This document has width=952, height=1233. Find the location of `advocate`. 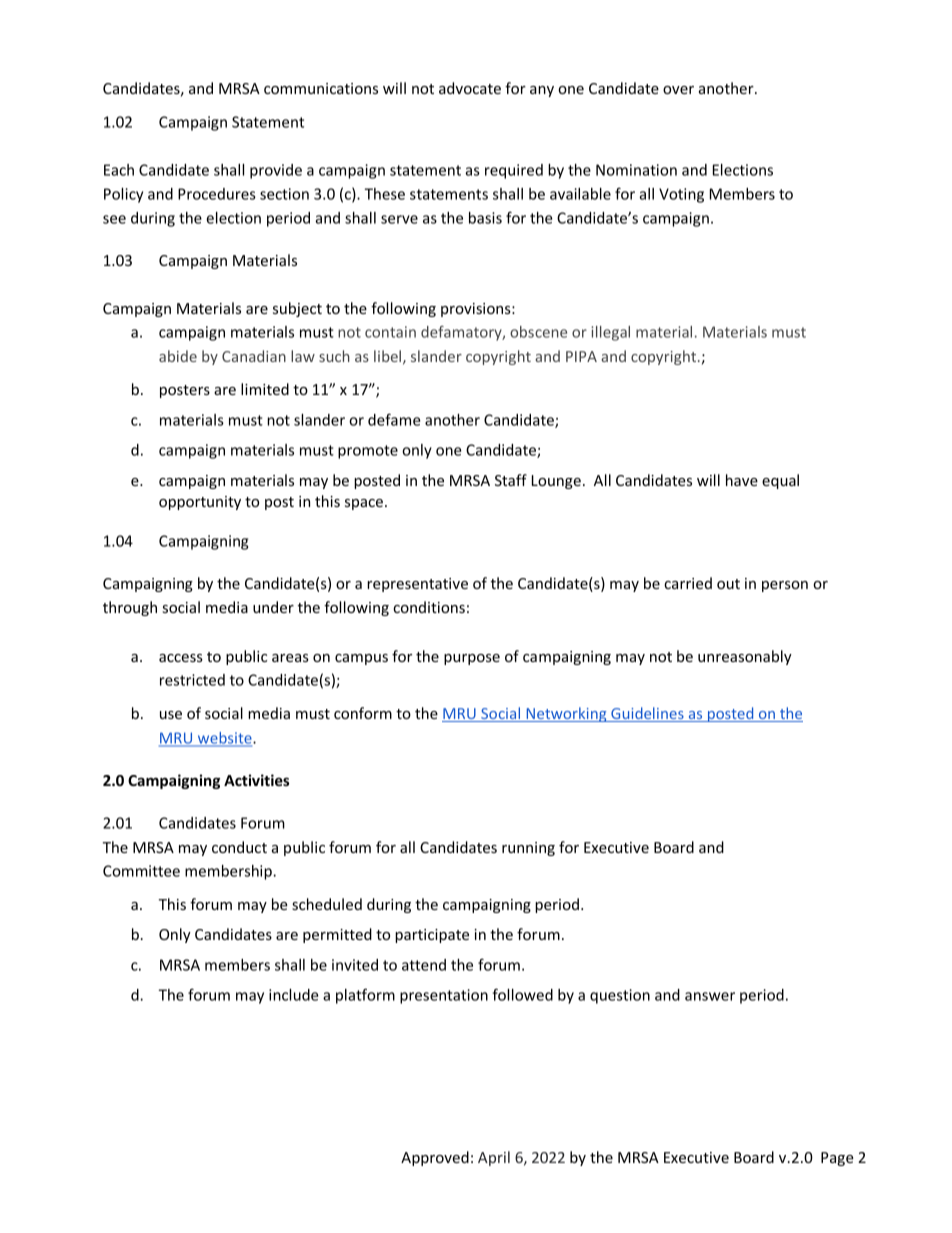

advocate is located at coordinates (470, 88).
